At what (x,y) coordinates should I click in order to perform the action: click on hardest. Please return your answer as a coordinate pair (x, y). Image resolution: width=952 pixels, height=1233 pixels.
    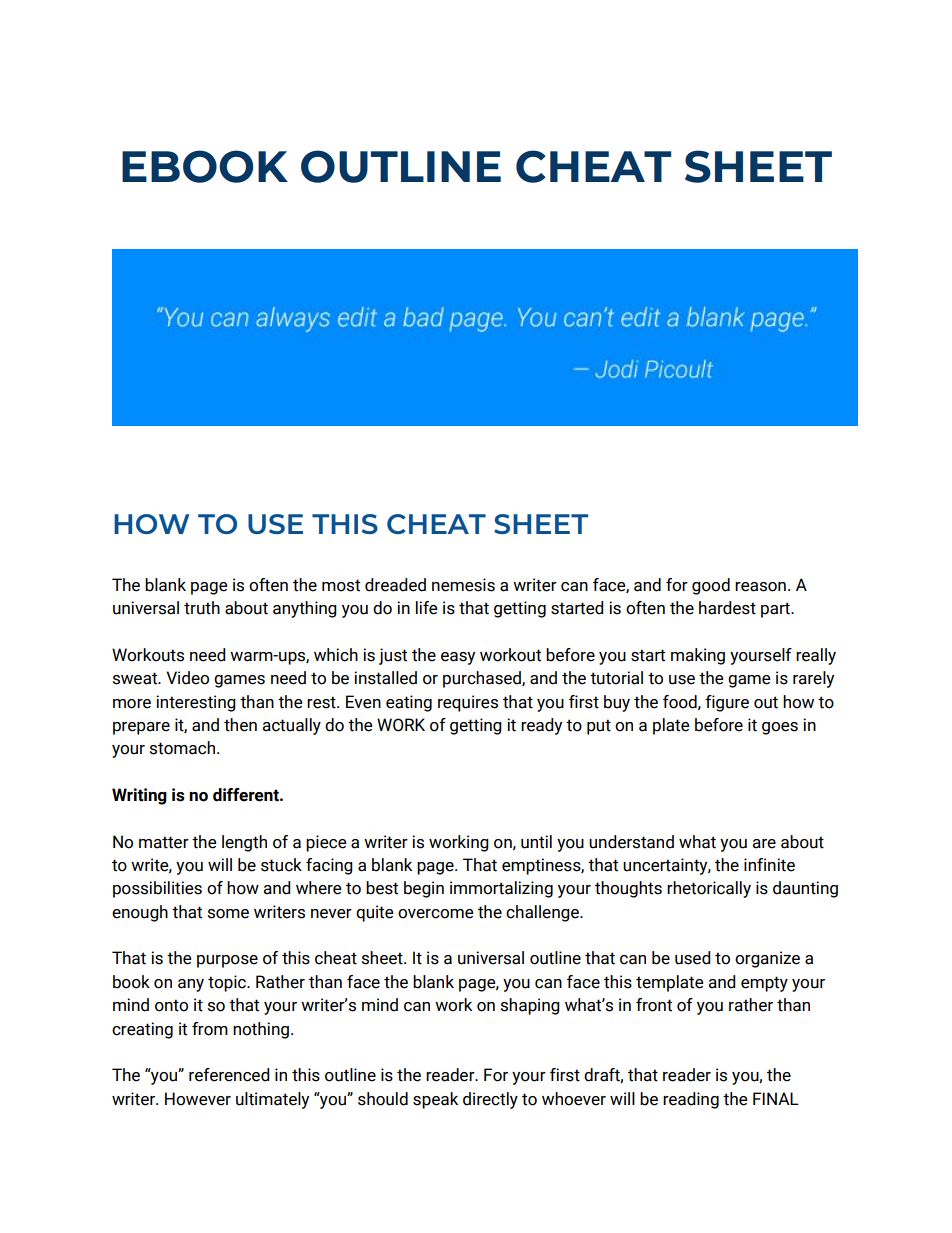
    Looking at the image, I should click on (727, 608).
